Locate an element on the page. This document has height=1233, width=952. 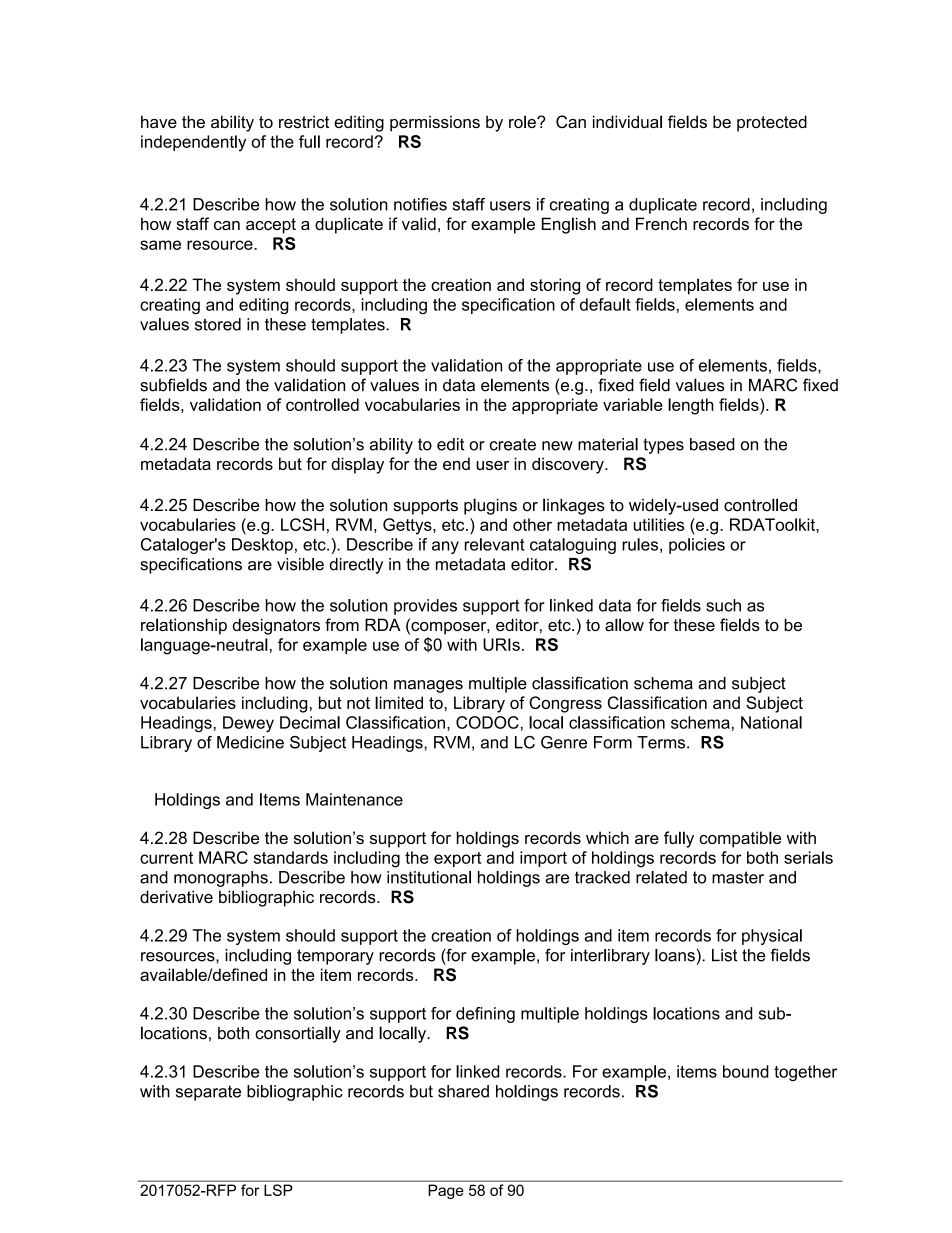
designators is located at coordinates (276, 626).
